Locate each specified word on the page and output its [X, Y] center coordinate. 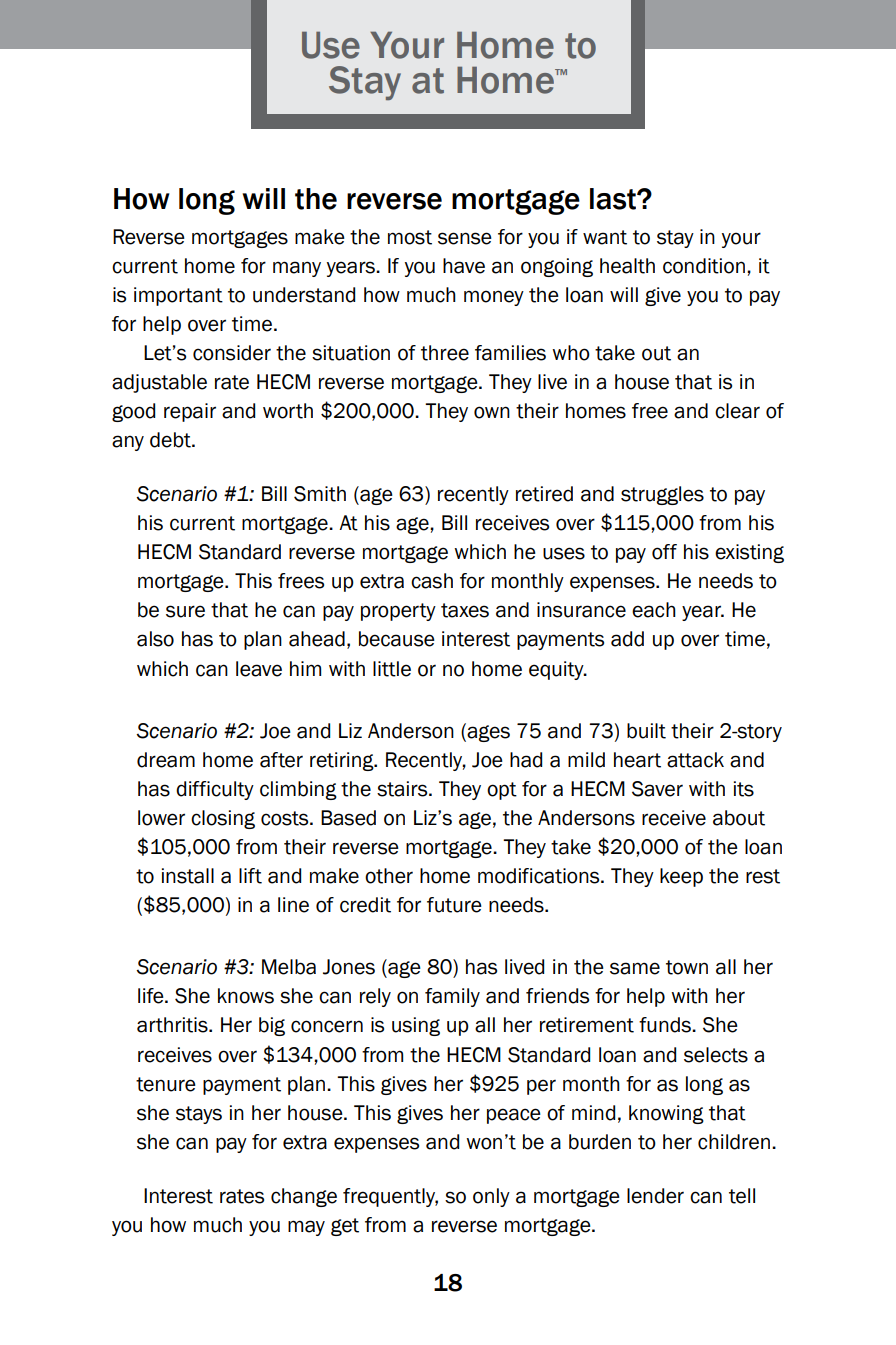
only [491, 1197]
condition [704, 266]
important [178, 296]
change [304, 1197]
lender [655, 1196]
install [188, 876]
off [664, 552]
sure [185, 611]
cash [432, 581]
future [454, 905]
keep [681, 877]
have [464, 266]
